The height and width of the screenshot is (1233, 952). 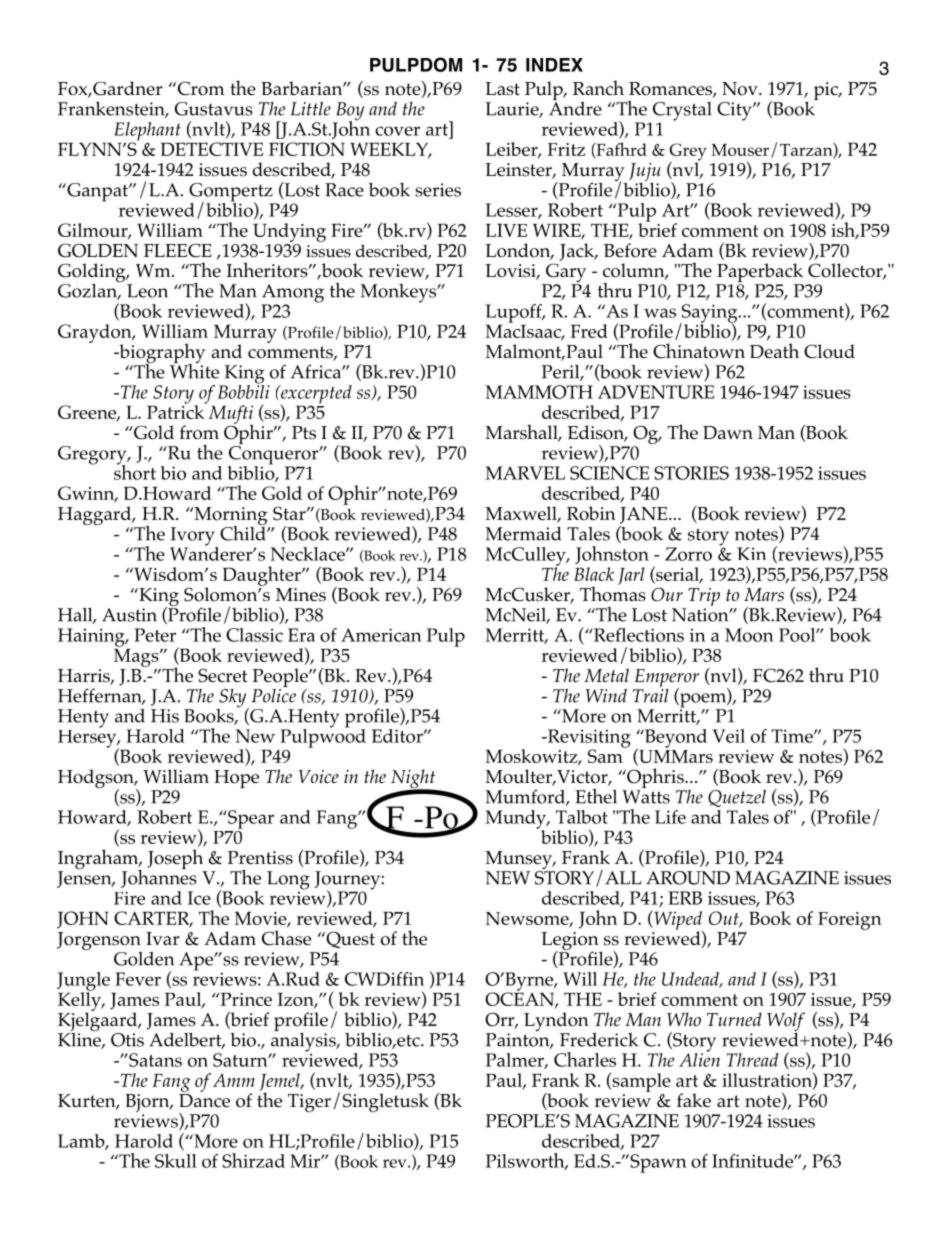 I want to click on MARVEL, so click(x=525, y=473).
